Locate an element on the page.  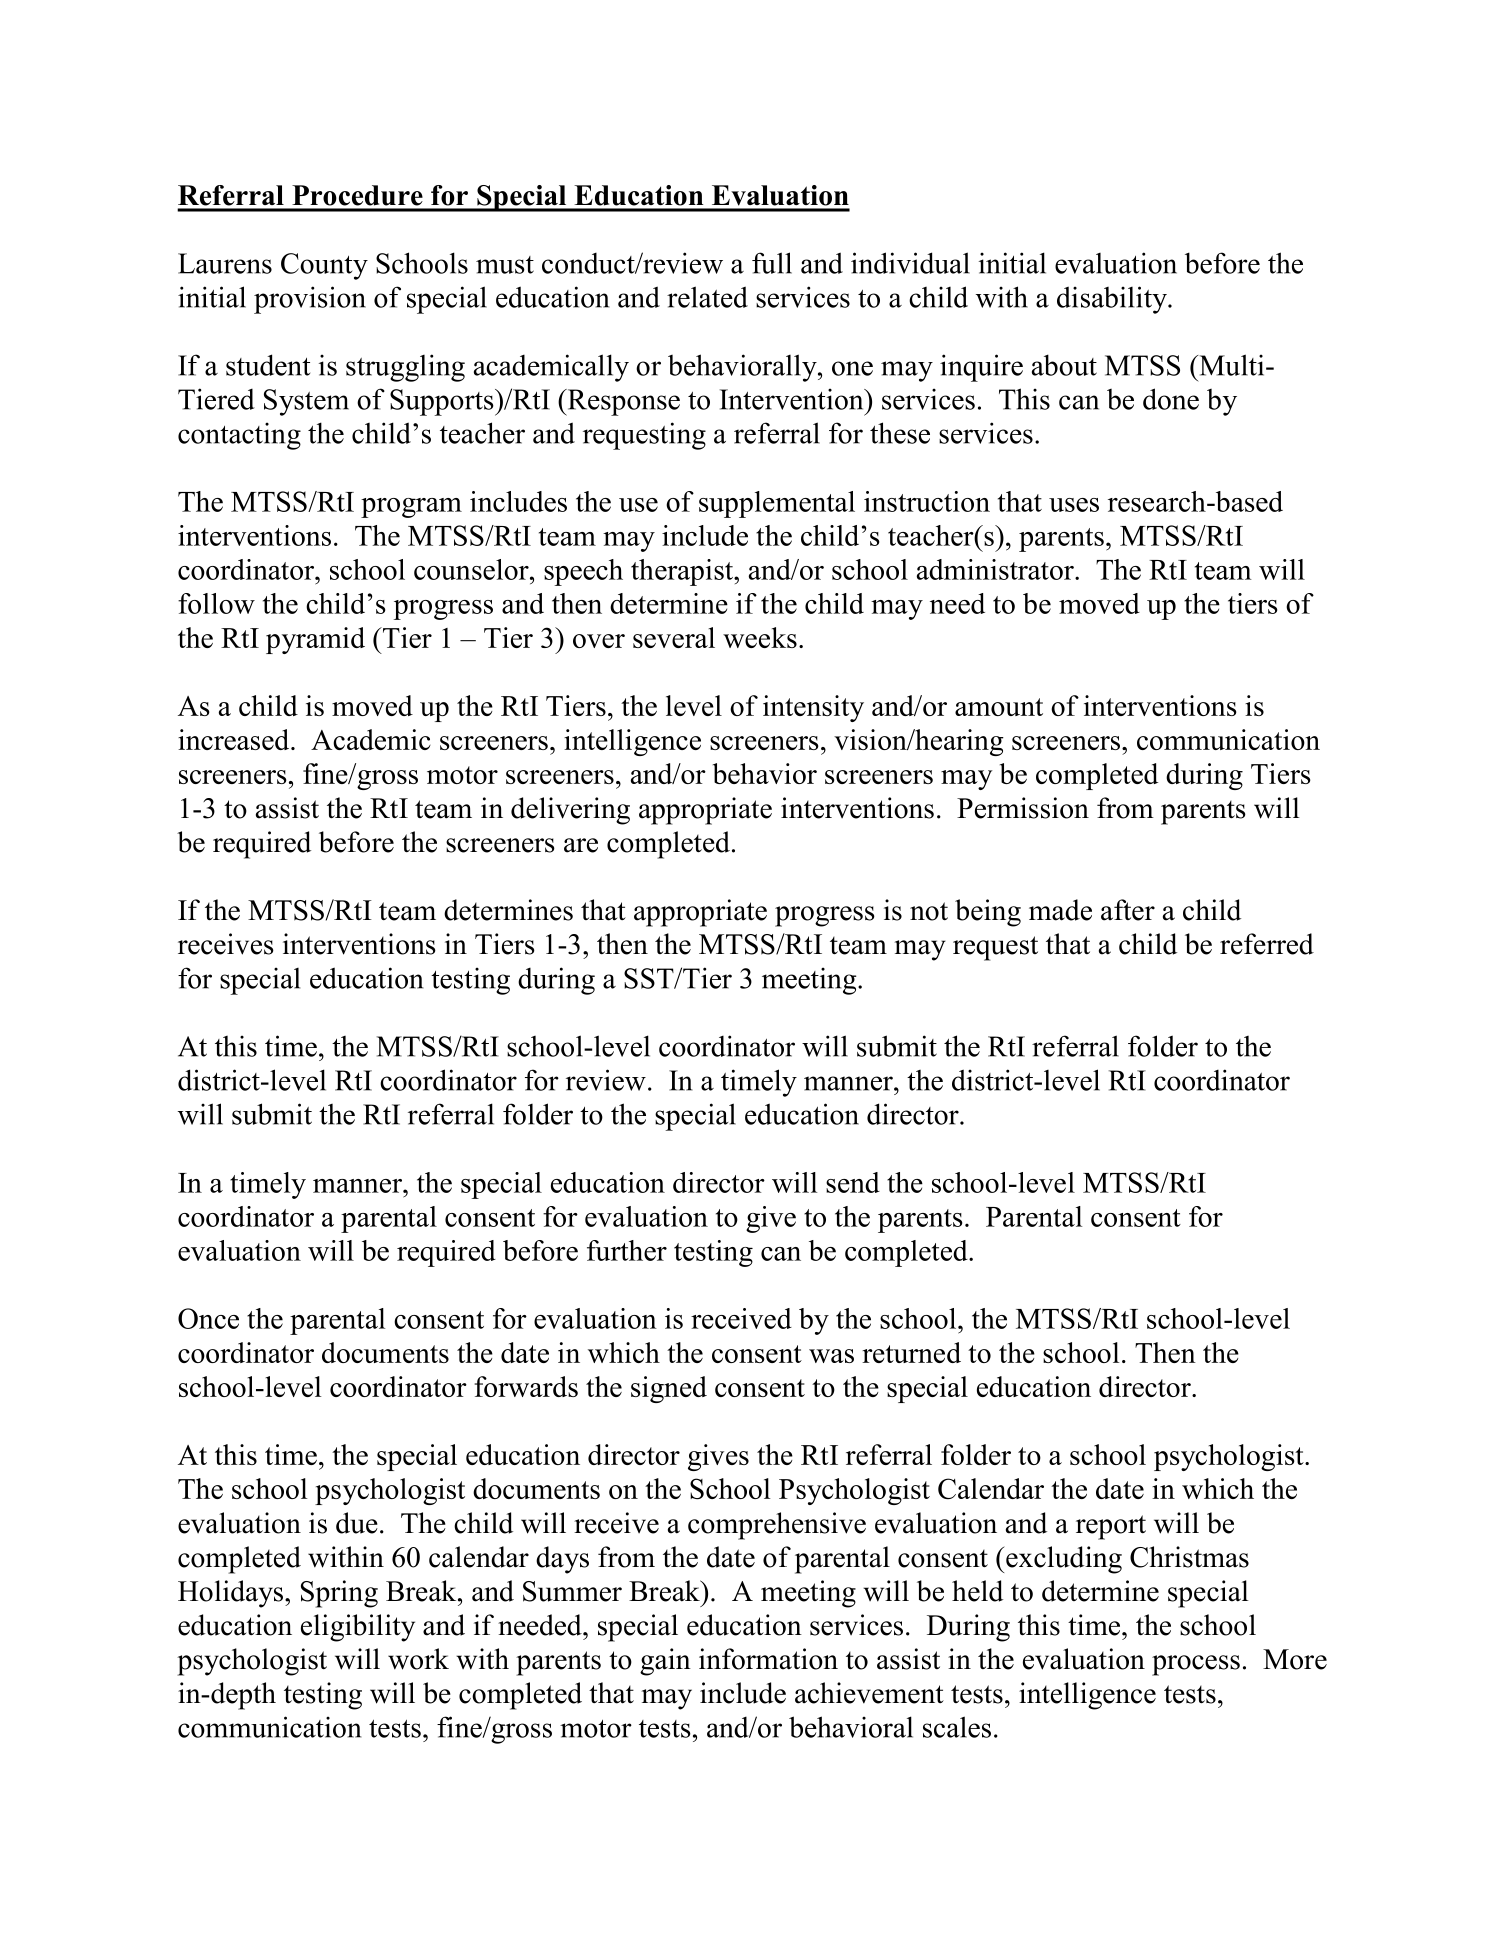
eligibility is located at coordinates (358, 1628).
